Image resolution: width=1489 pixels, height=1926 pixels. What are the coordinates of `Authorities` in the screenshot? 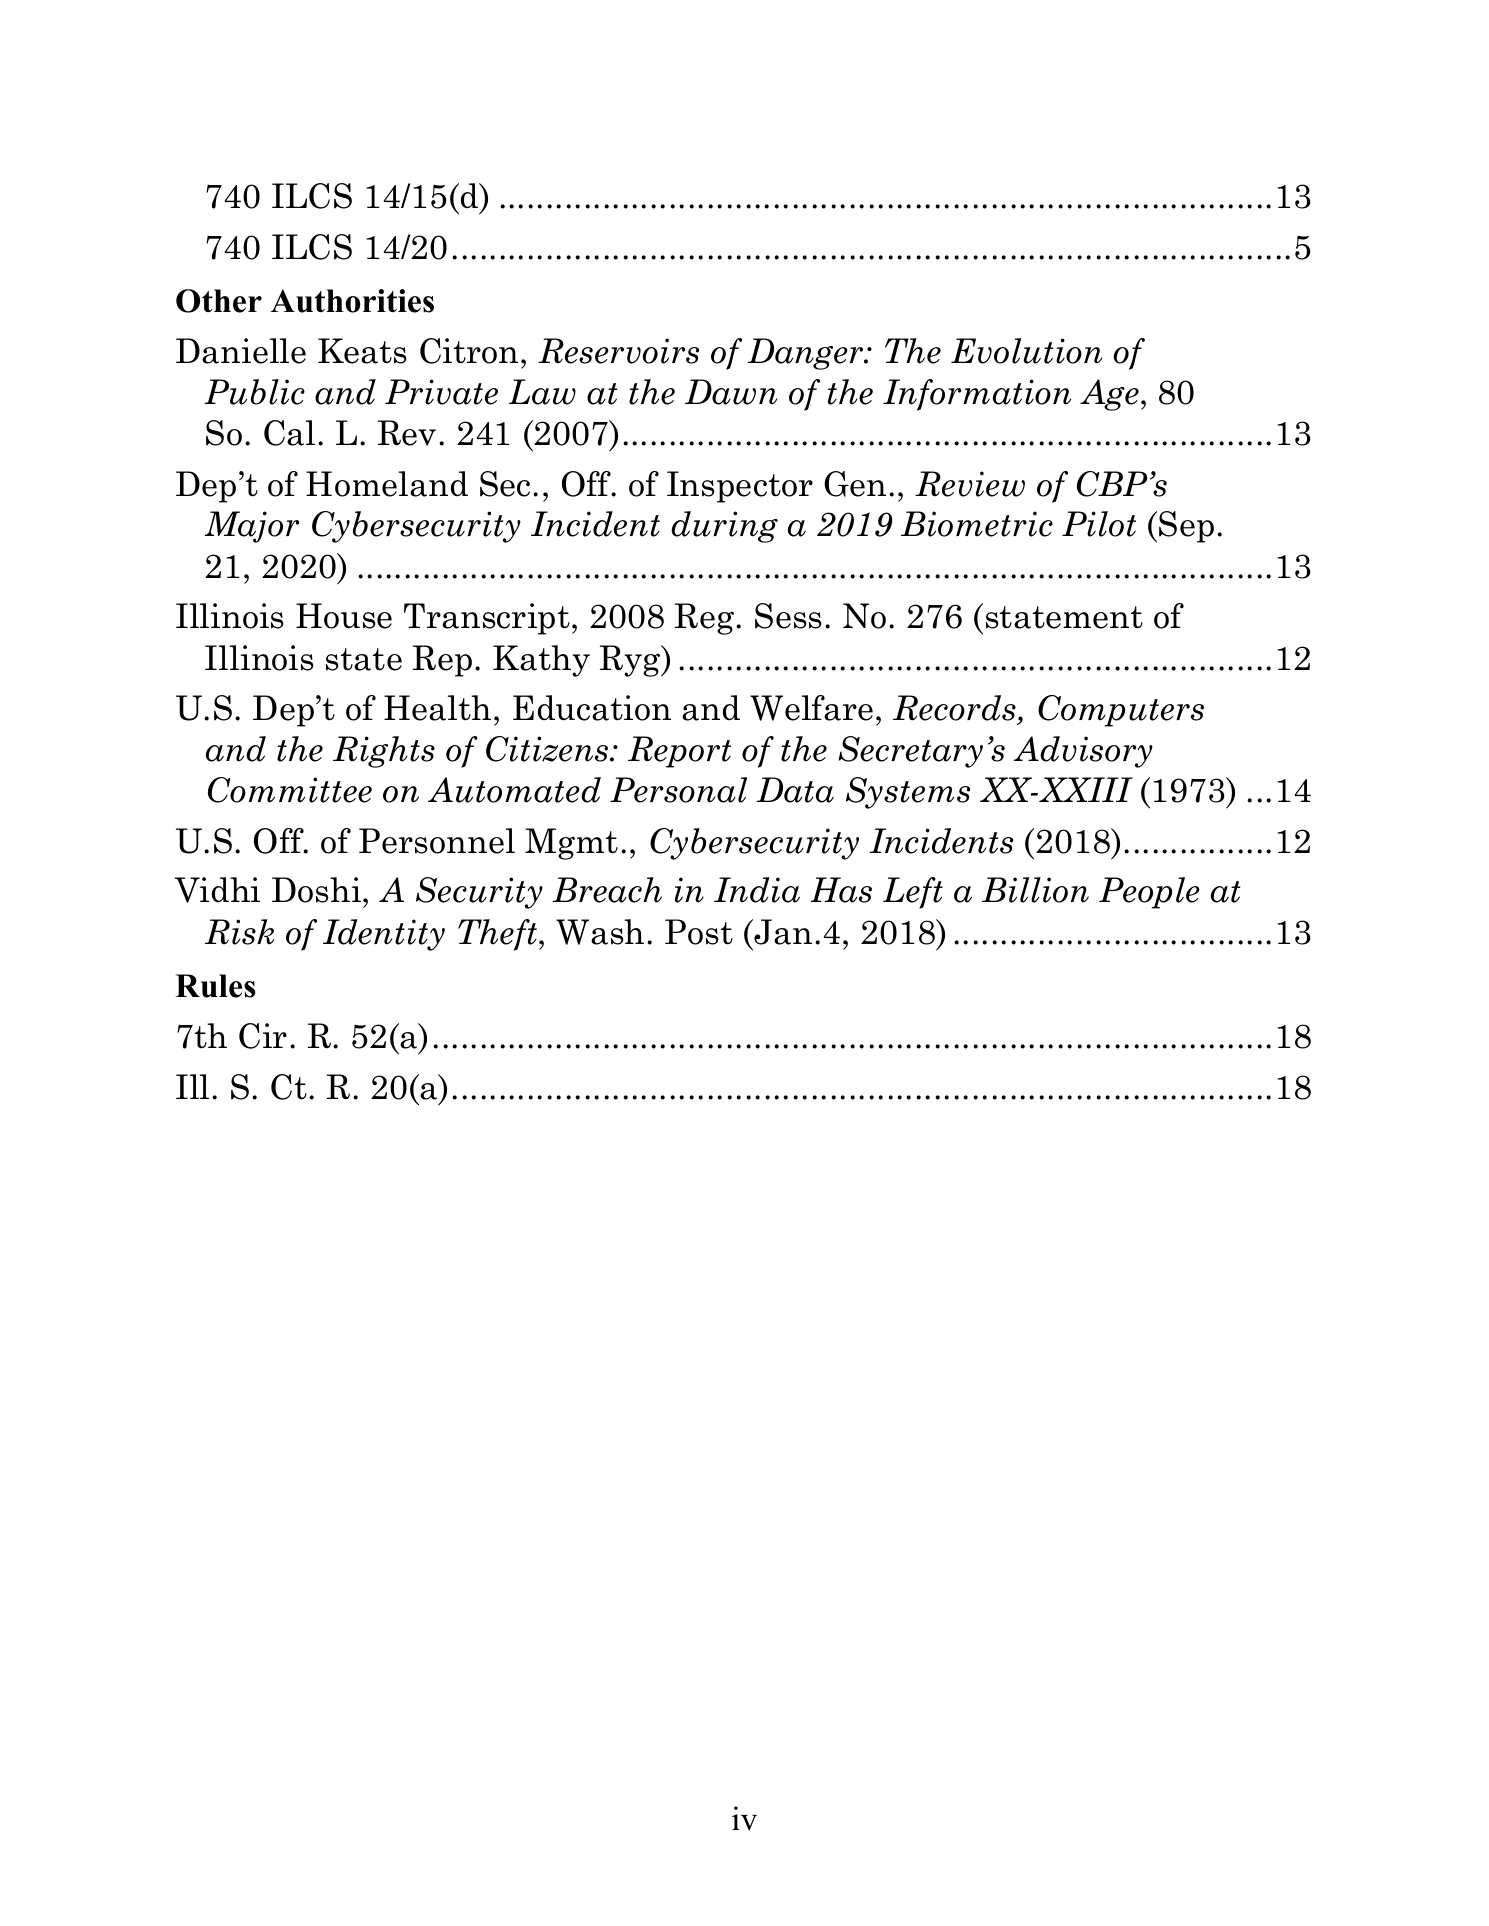 It's located at (352, 301).
